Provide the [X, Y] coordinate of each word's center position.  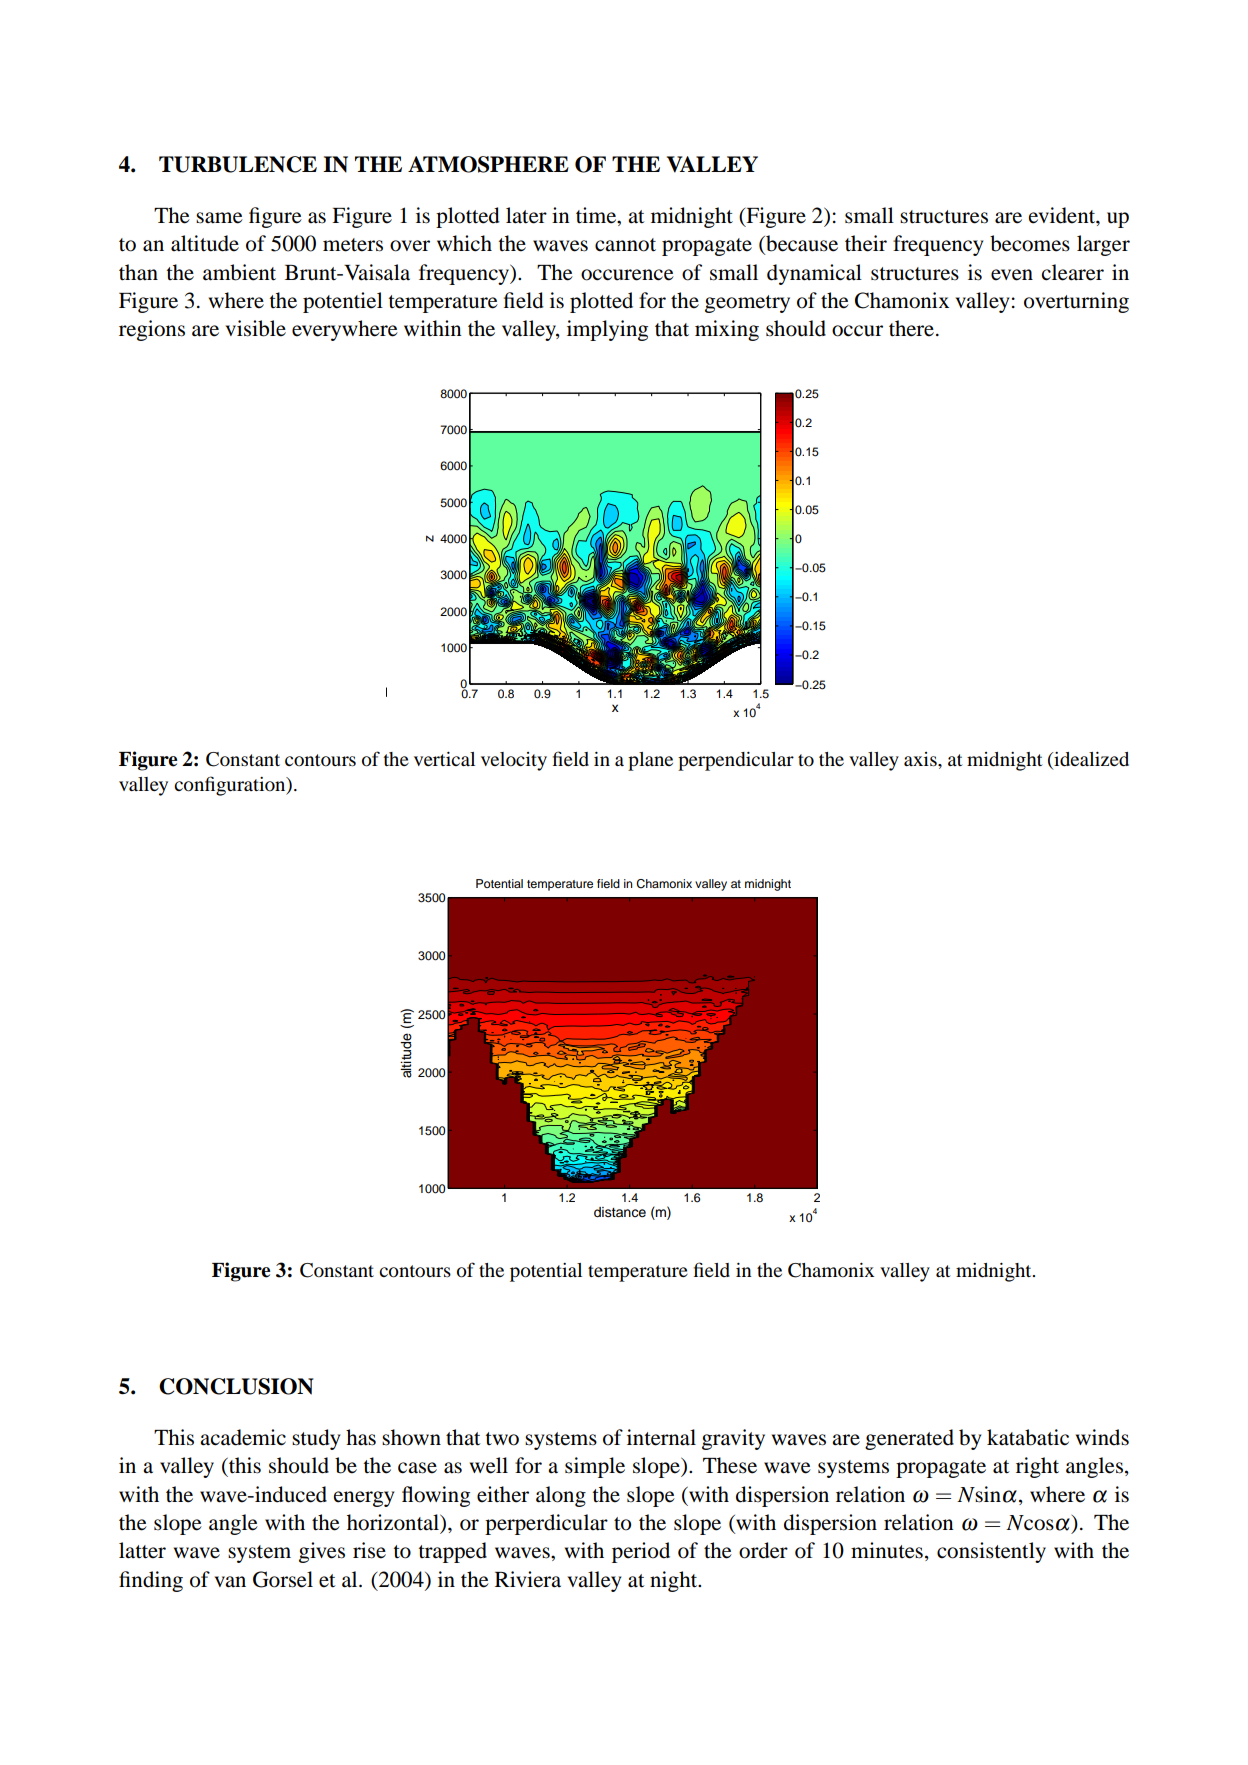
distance [620, 1212]
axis [921, 759]
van [230, 1582]
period [641, 1552]
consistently [991, 1552]
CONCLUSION [236, 1386]
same [219, 218]
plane [650, 761]
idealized [1090, 760]
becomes [1030, 243]
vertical [444, 759]
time [597, 215]
